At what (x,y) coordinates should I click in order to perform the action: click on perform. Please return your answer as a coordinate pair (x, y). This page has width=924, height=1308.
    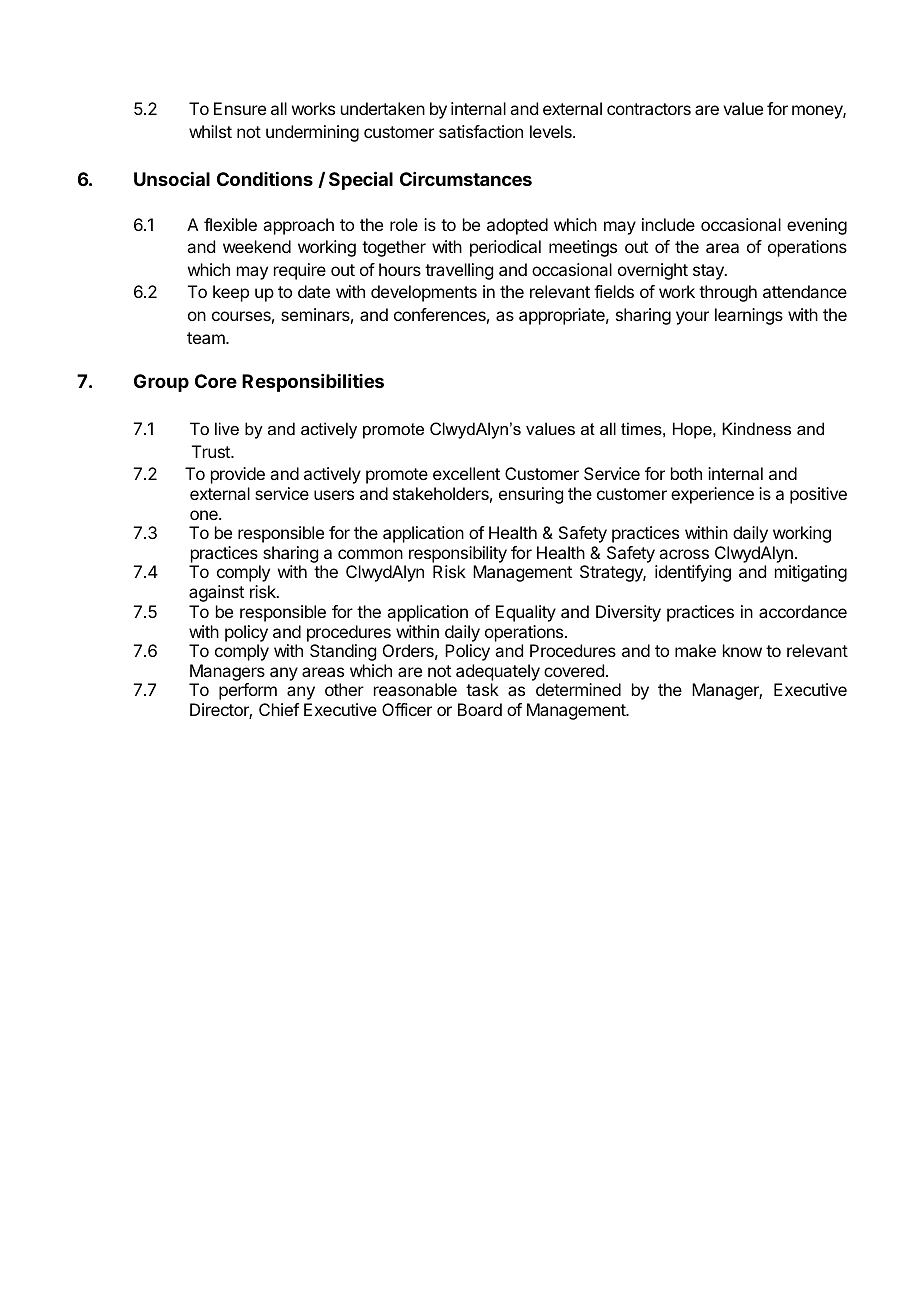
    Looking at the image, I should click on (248, 691).
